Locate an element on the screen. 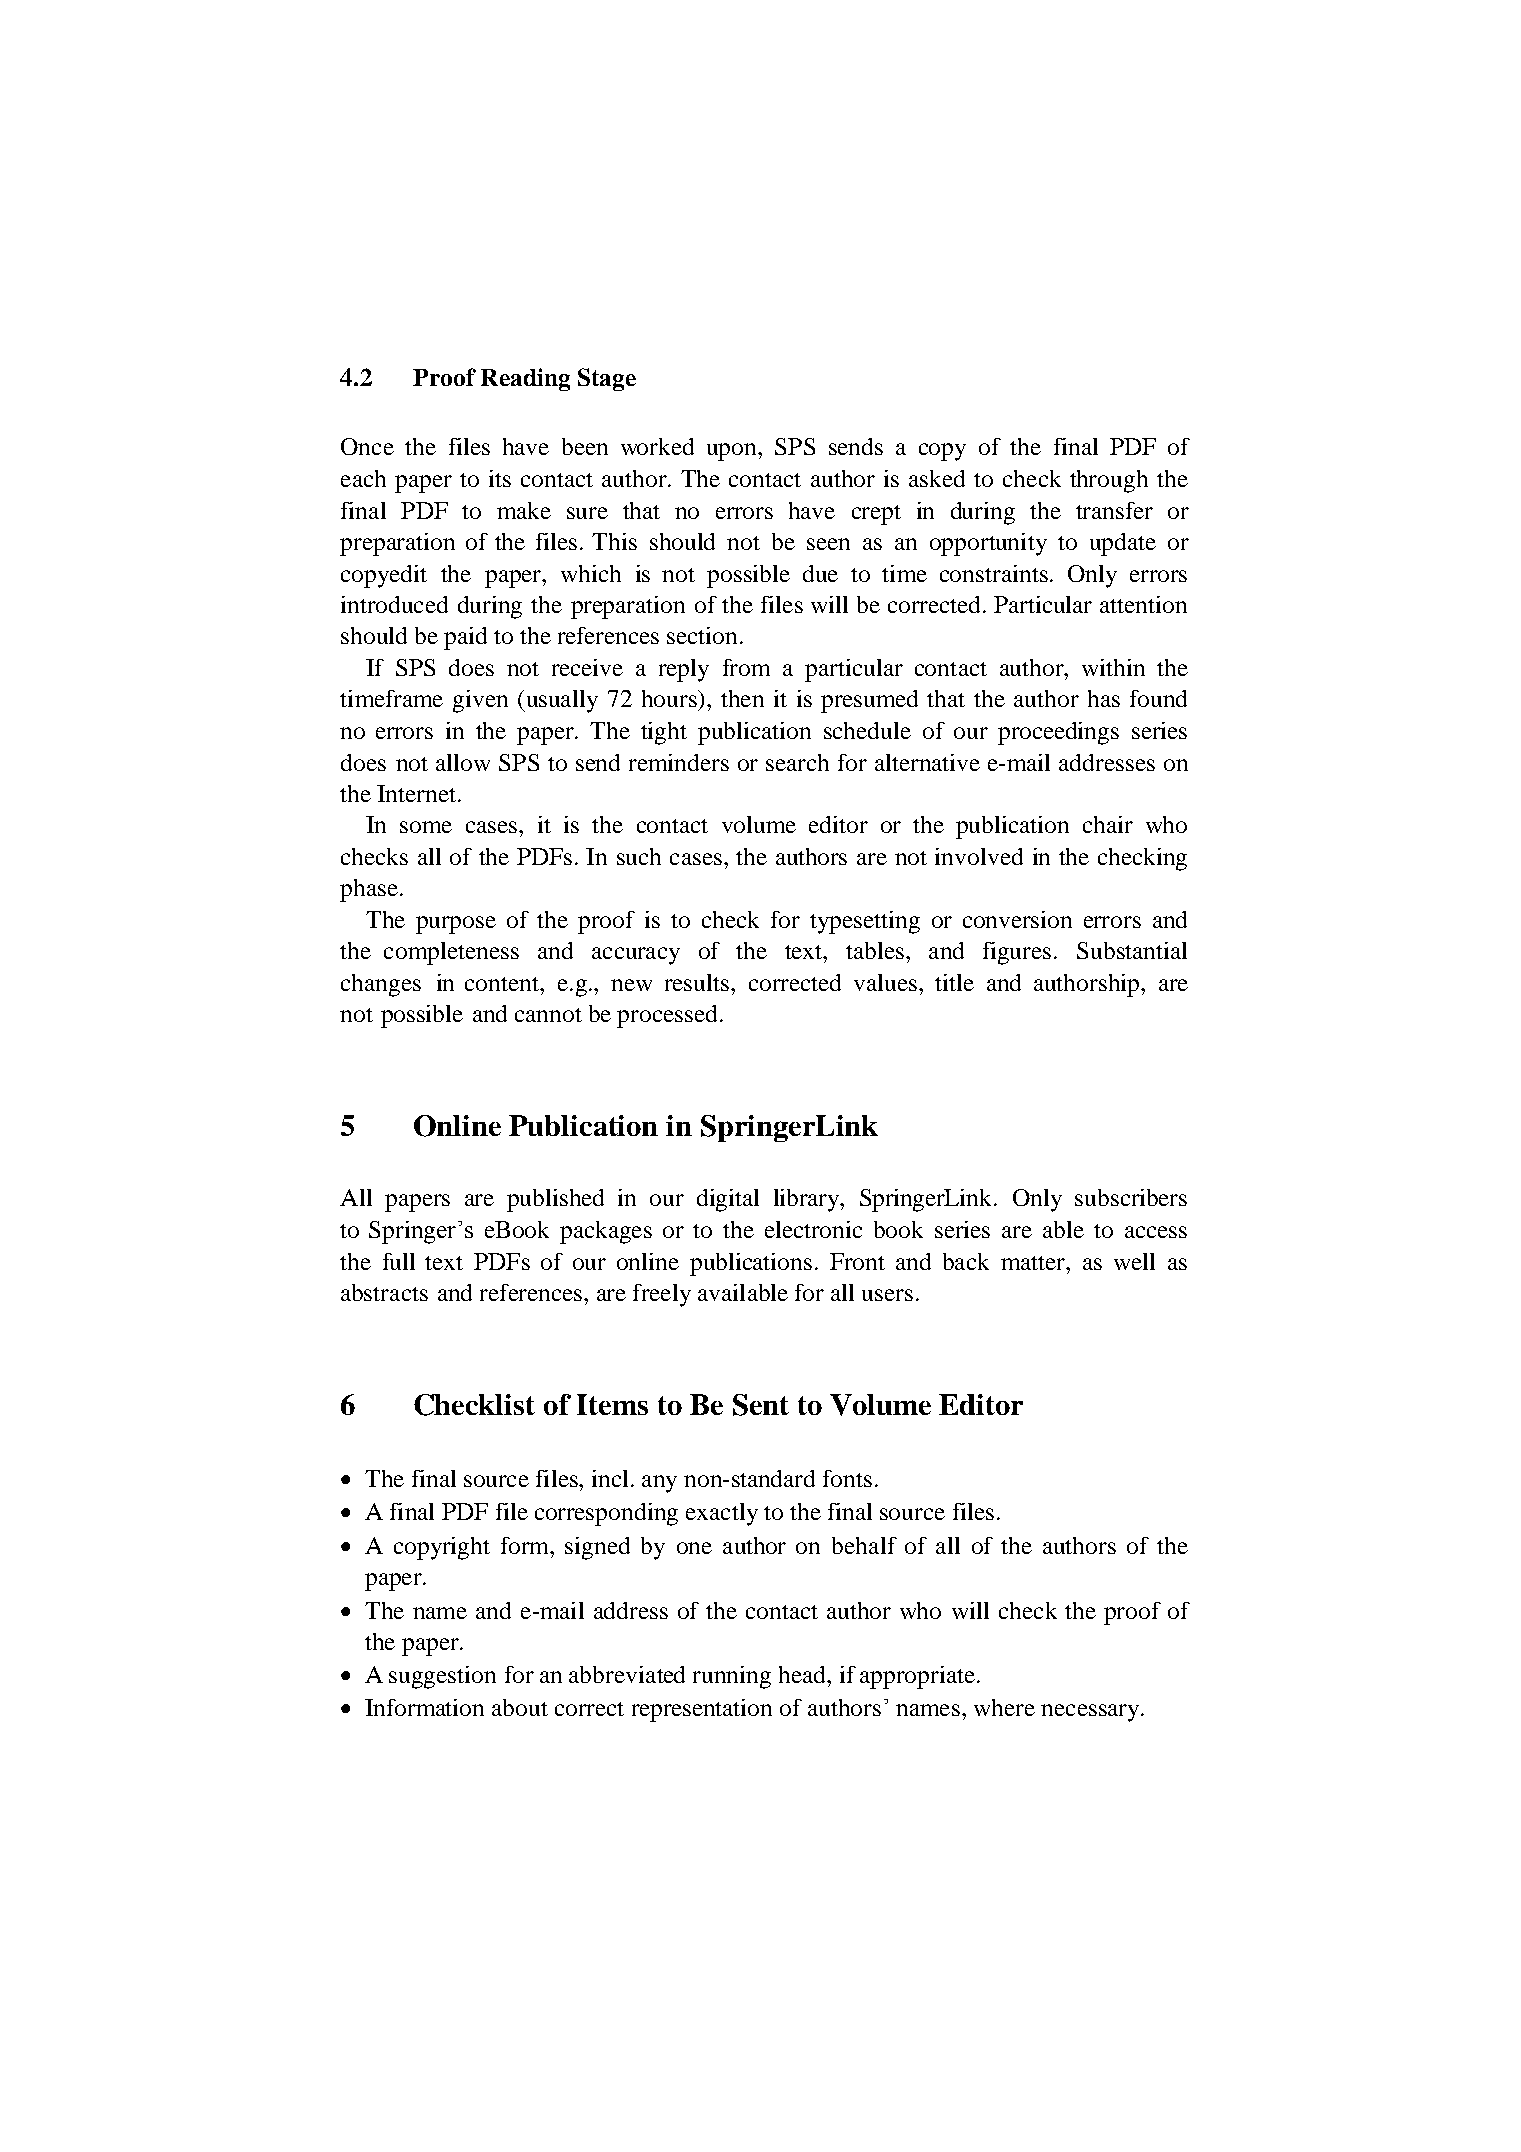  search is located at coordinates (797, 762).
